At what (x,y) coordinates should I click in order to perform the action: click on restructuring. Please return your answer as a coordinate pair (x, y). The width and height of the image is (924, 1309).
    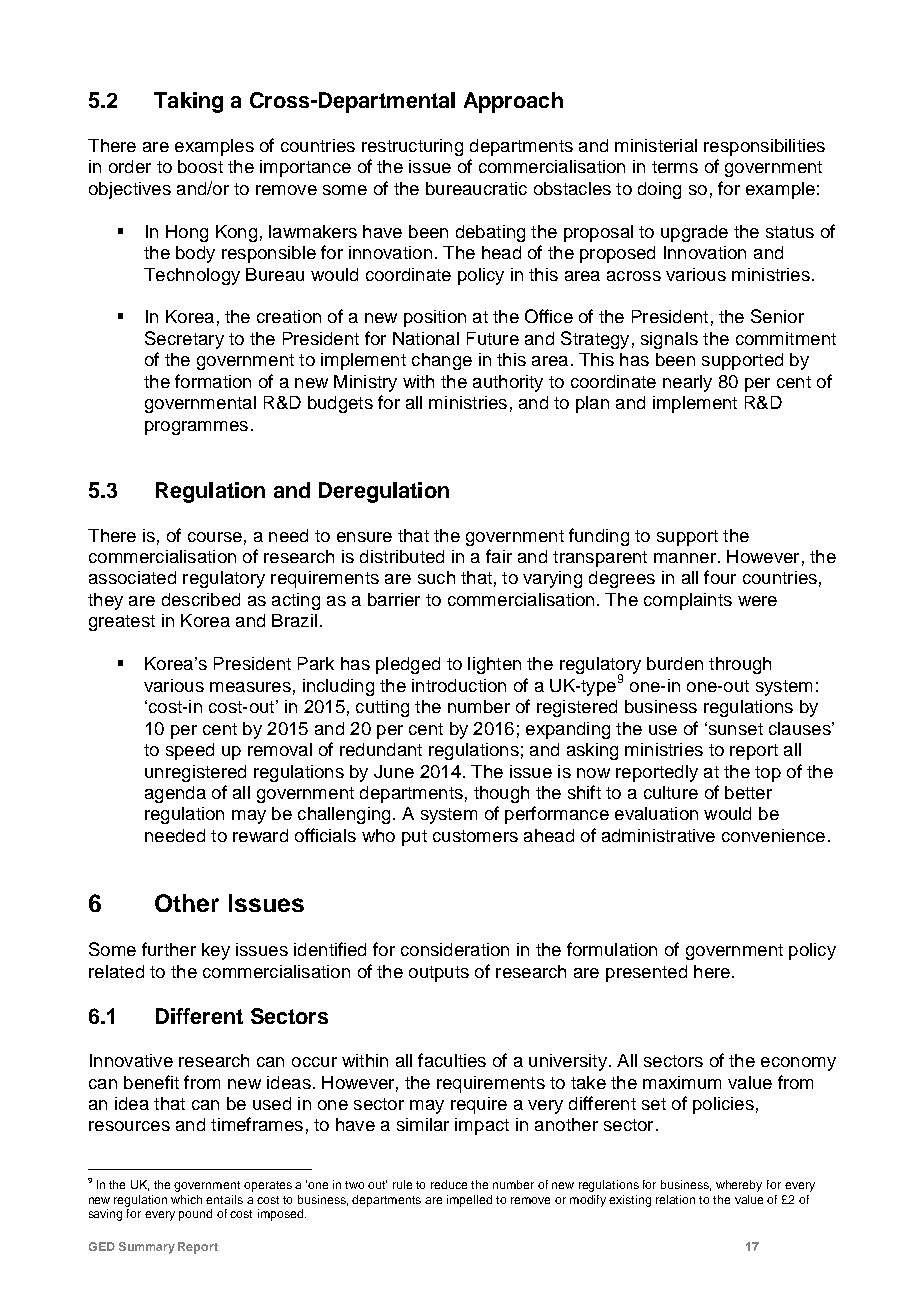
    Looking at the image, I should click on (412, 147).
